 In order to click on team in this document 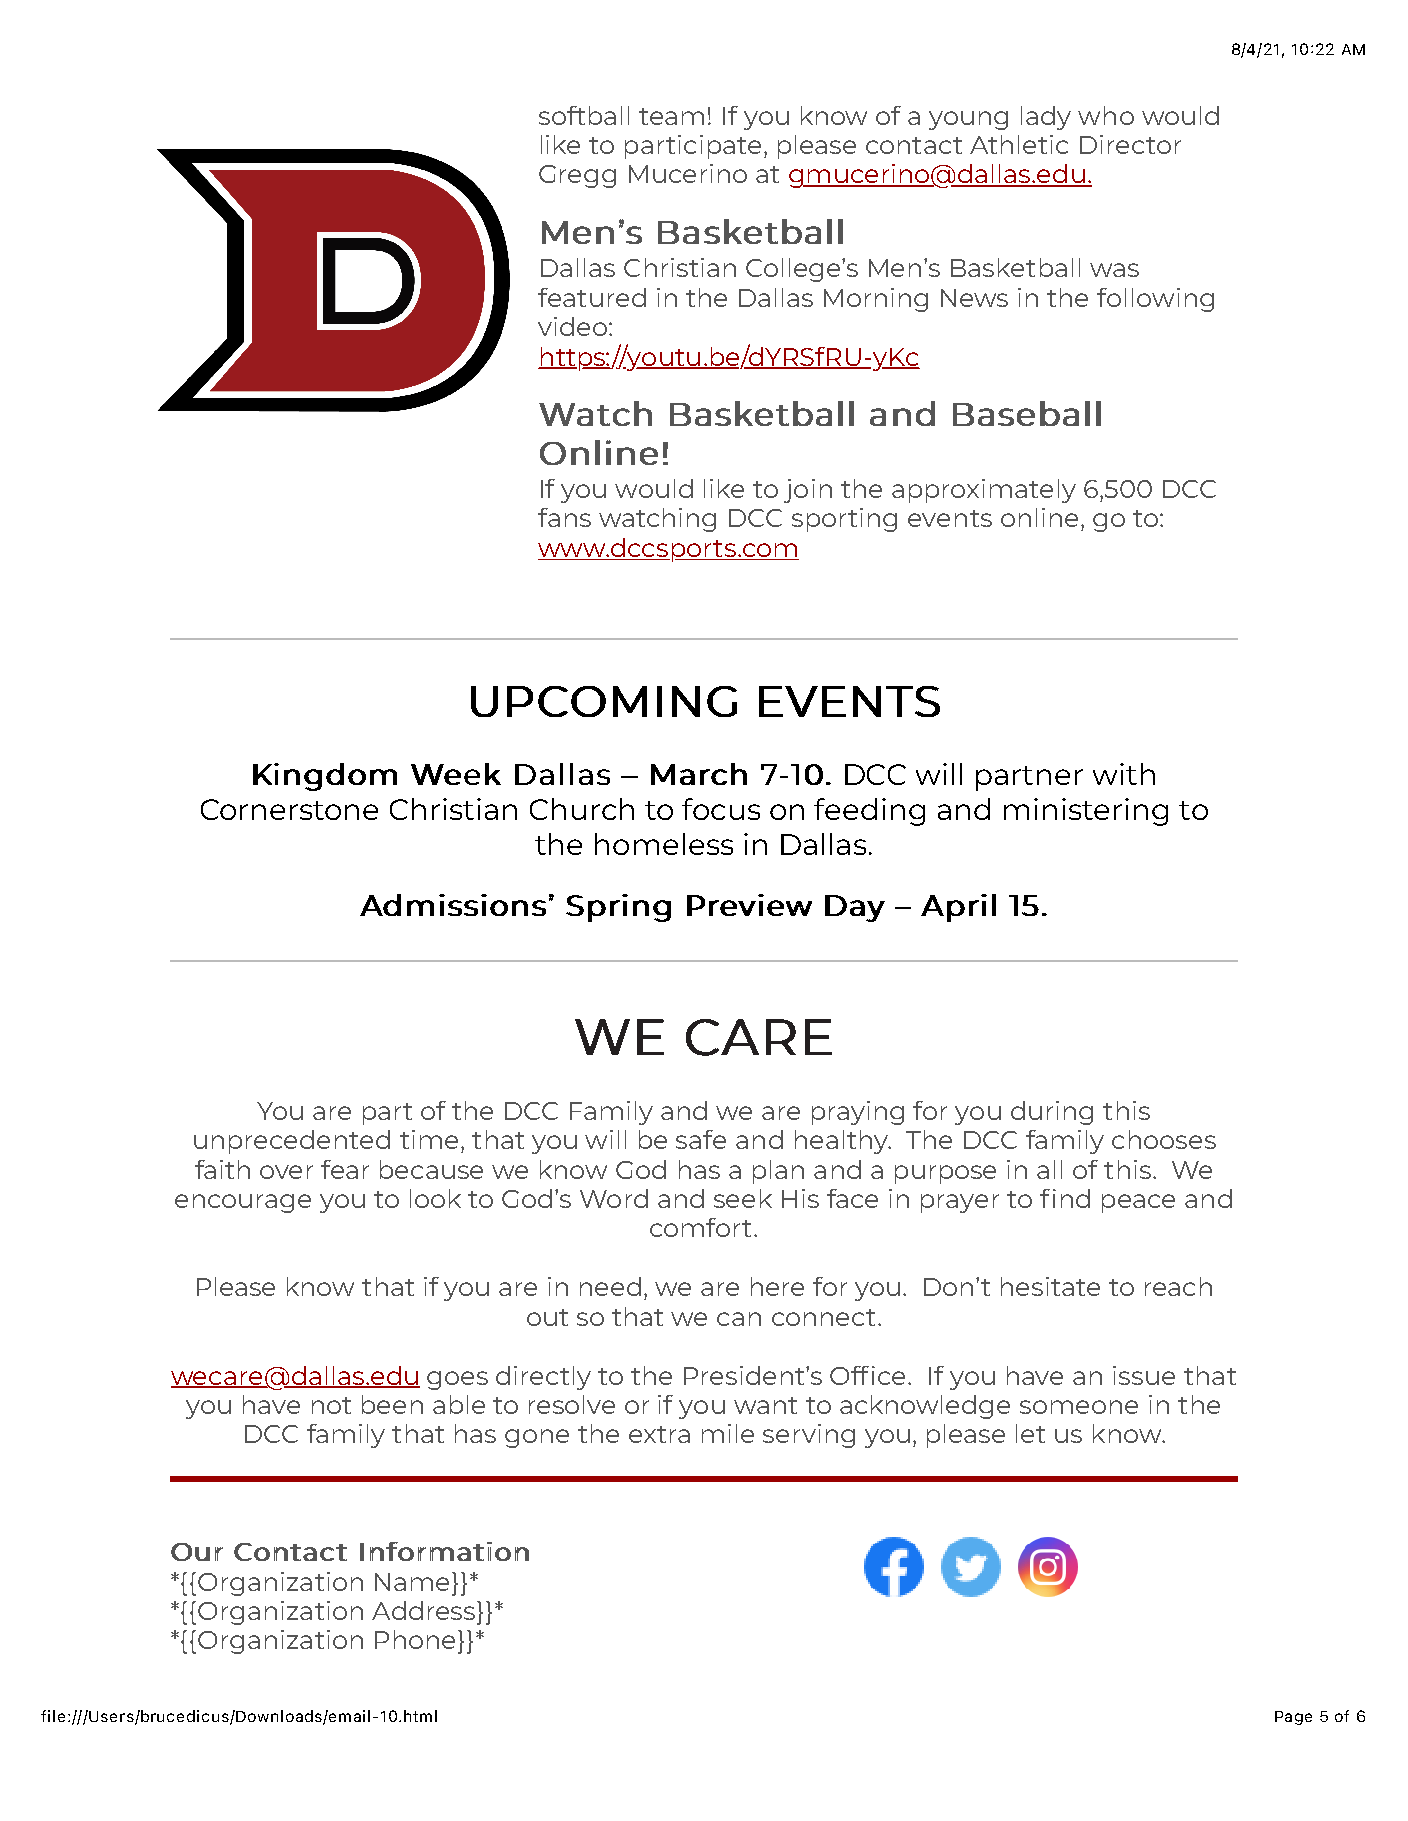, I will do `click(671, 116)`.
